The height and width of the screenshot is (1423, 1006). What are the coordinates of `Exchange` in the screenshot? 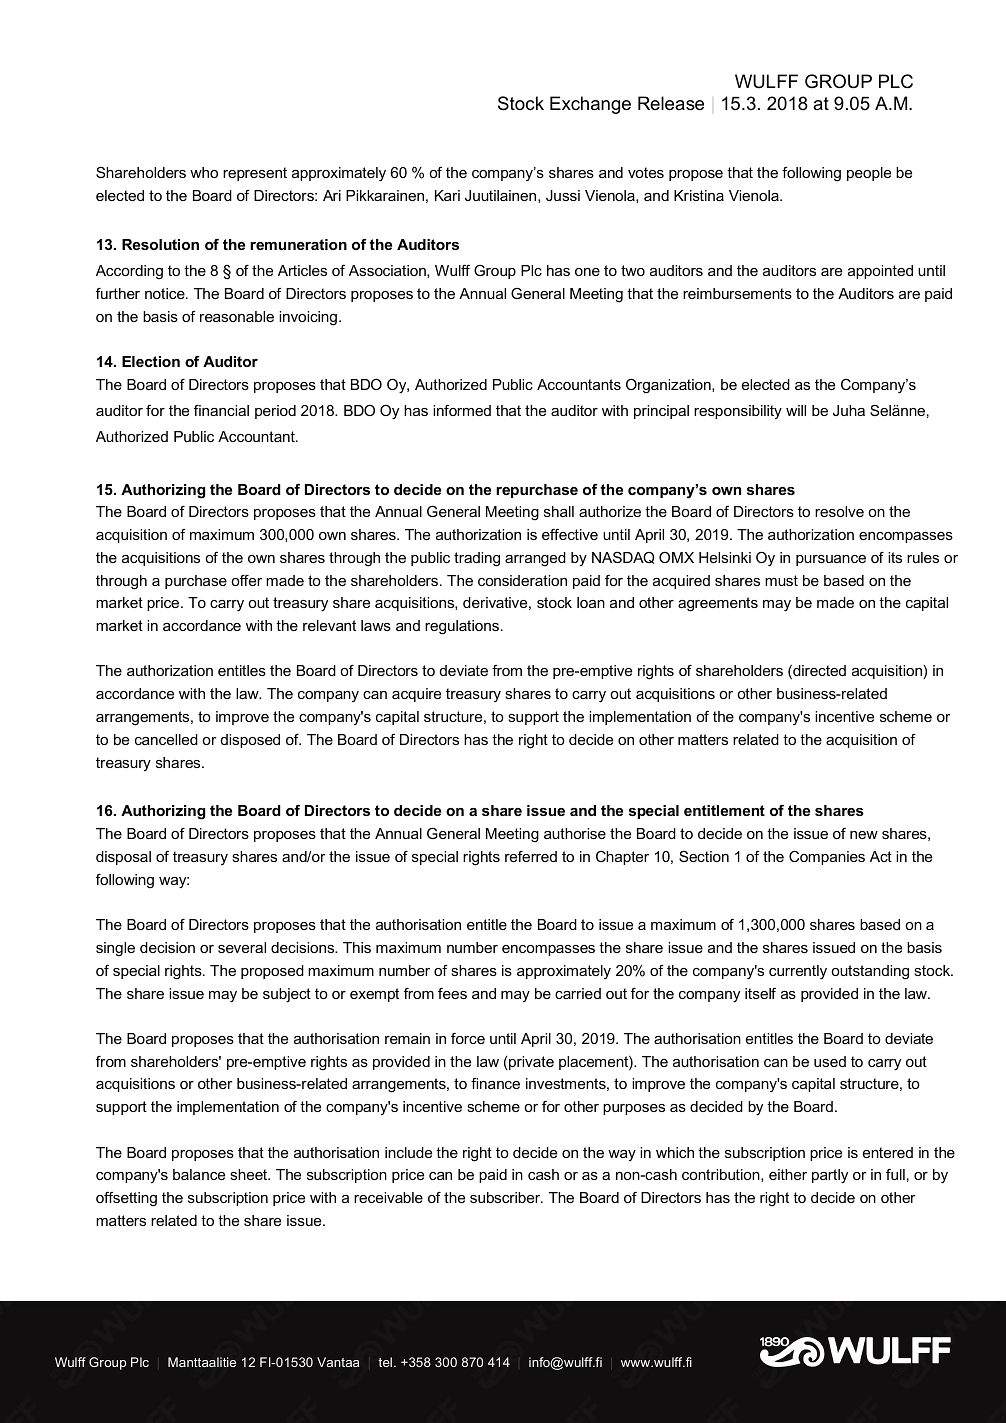 It's located at (590, 105).
